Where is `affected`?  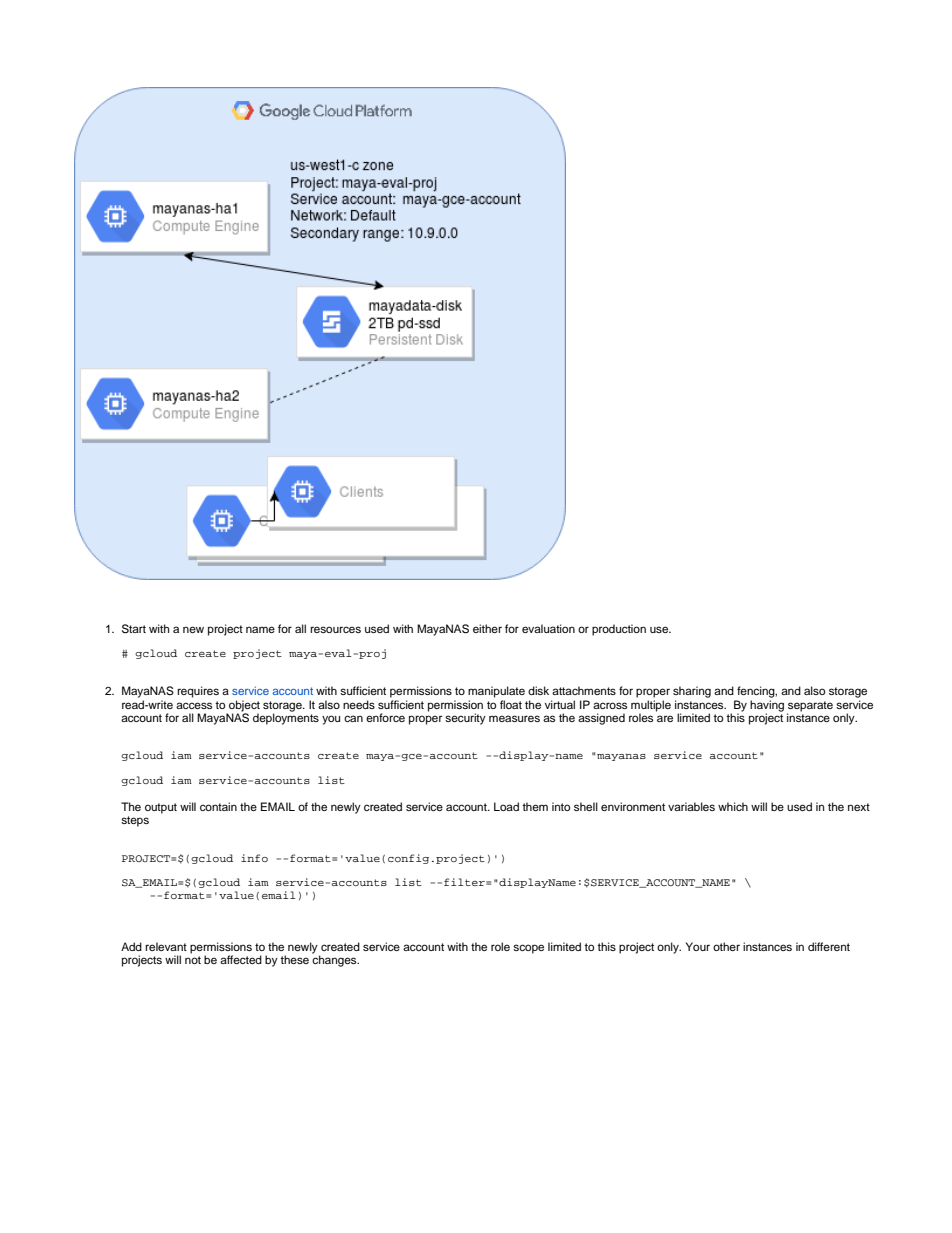
affected is located at coordinates (241, 959).
